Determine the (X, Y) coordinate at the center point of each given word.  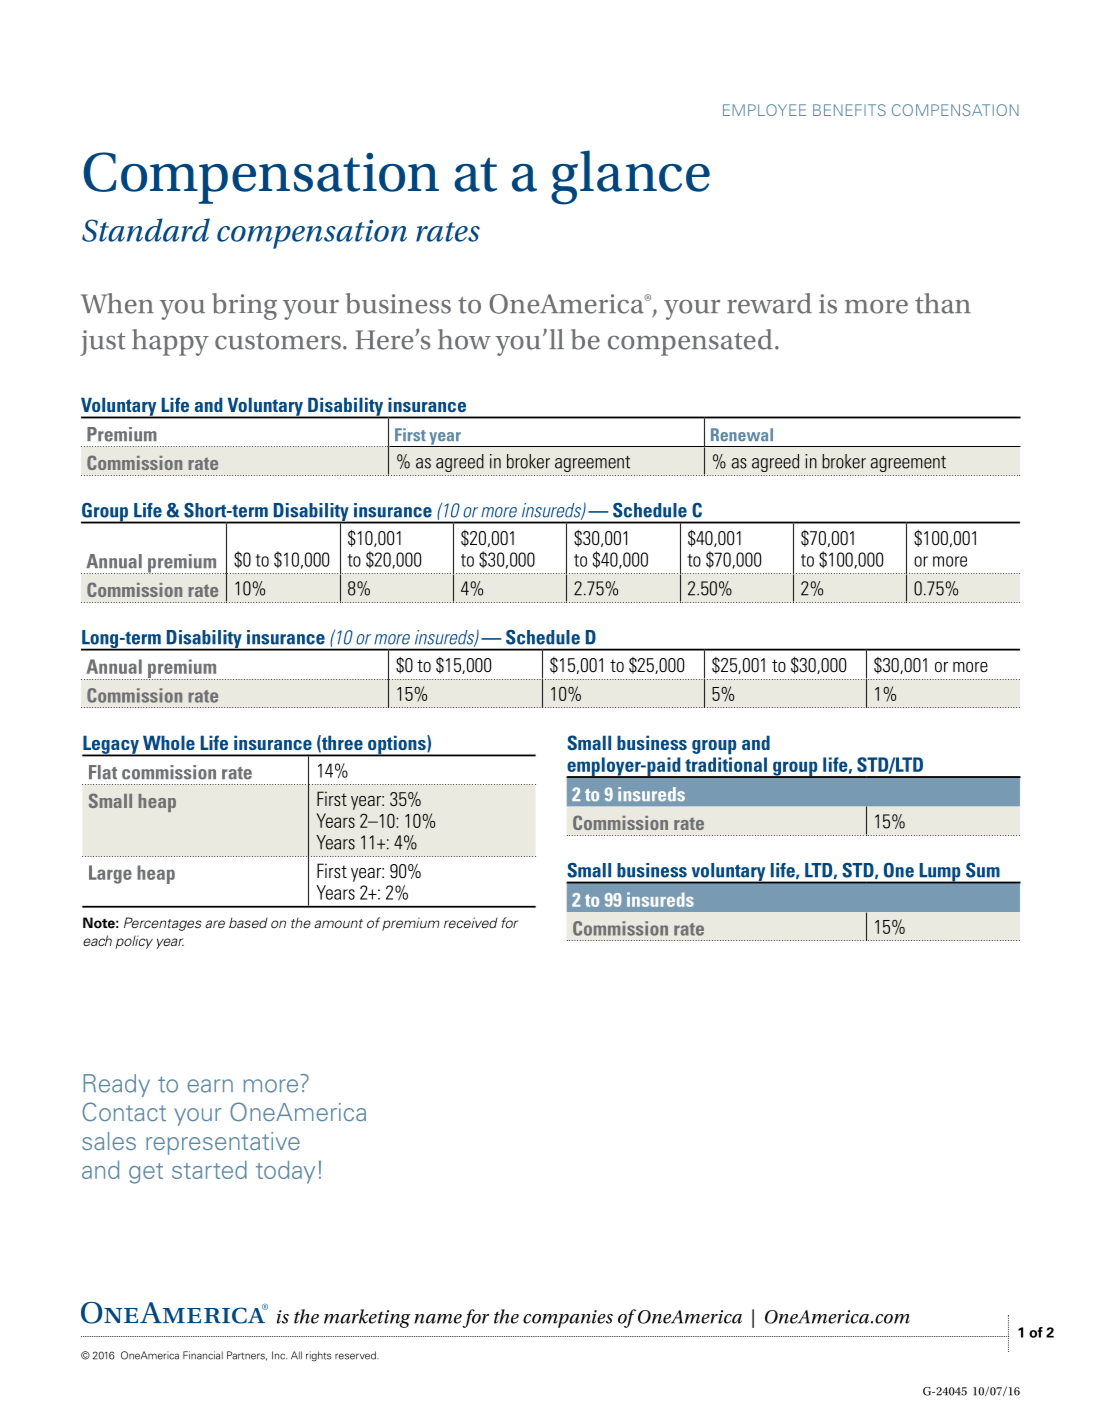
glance (630, 177)
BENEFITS (849, 110)
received (471, 922)
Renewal (742, 435)
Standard (146, 230)
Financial (203, 1355)
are (215, 924)
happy (170, 342)
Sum (983, 870)
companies (568, 1319)
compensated (690, 342)
